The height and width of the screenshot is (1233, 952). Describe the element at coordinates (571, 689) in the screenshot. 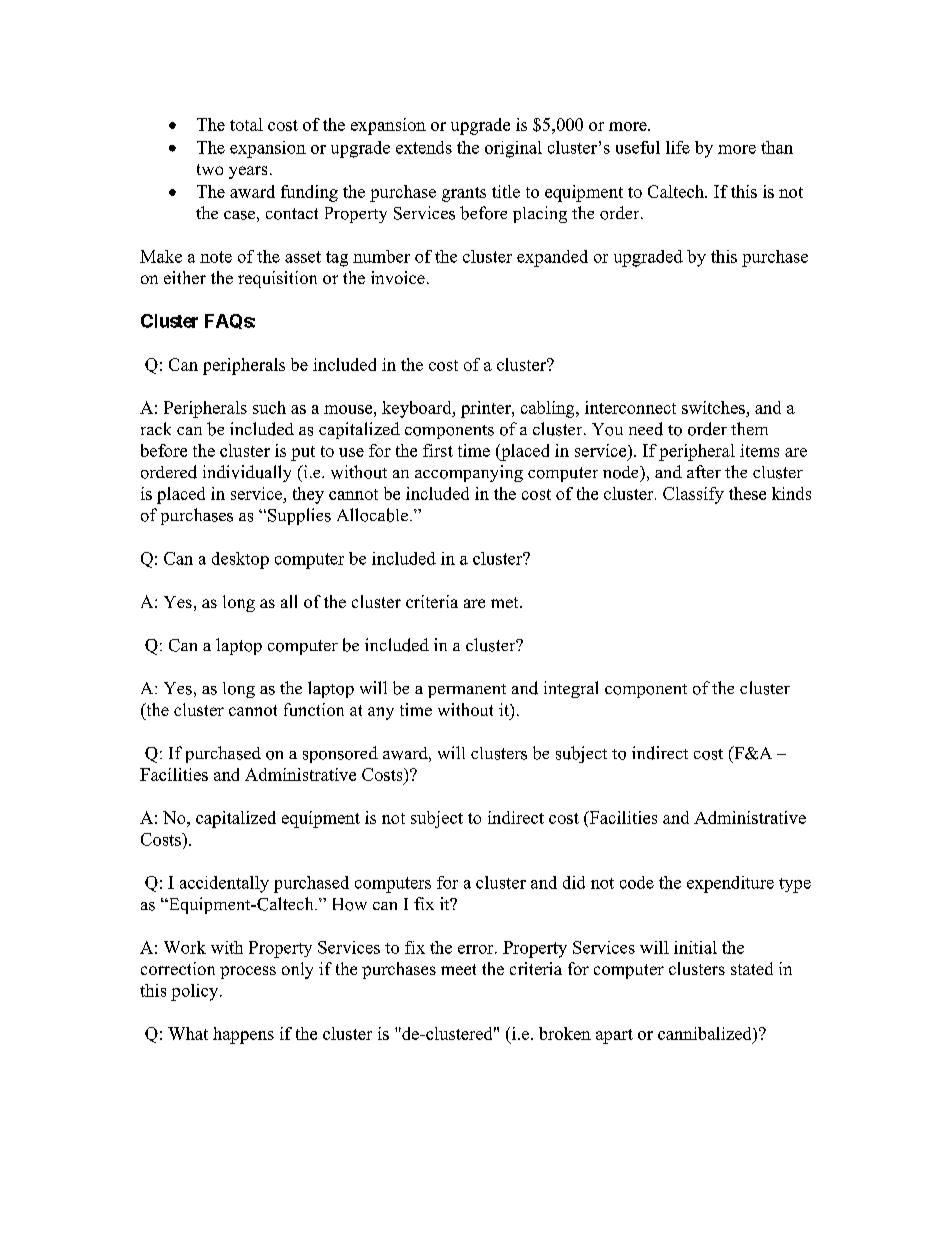

I see `integral` at that location.
